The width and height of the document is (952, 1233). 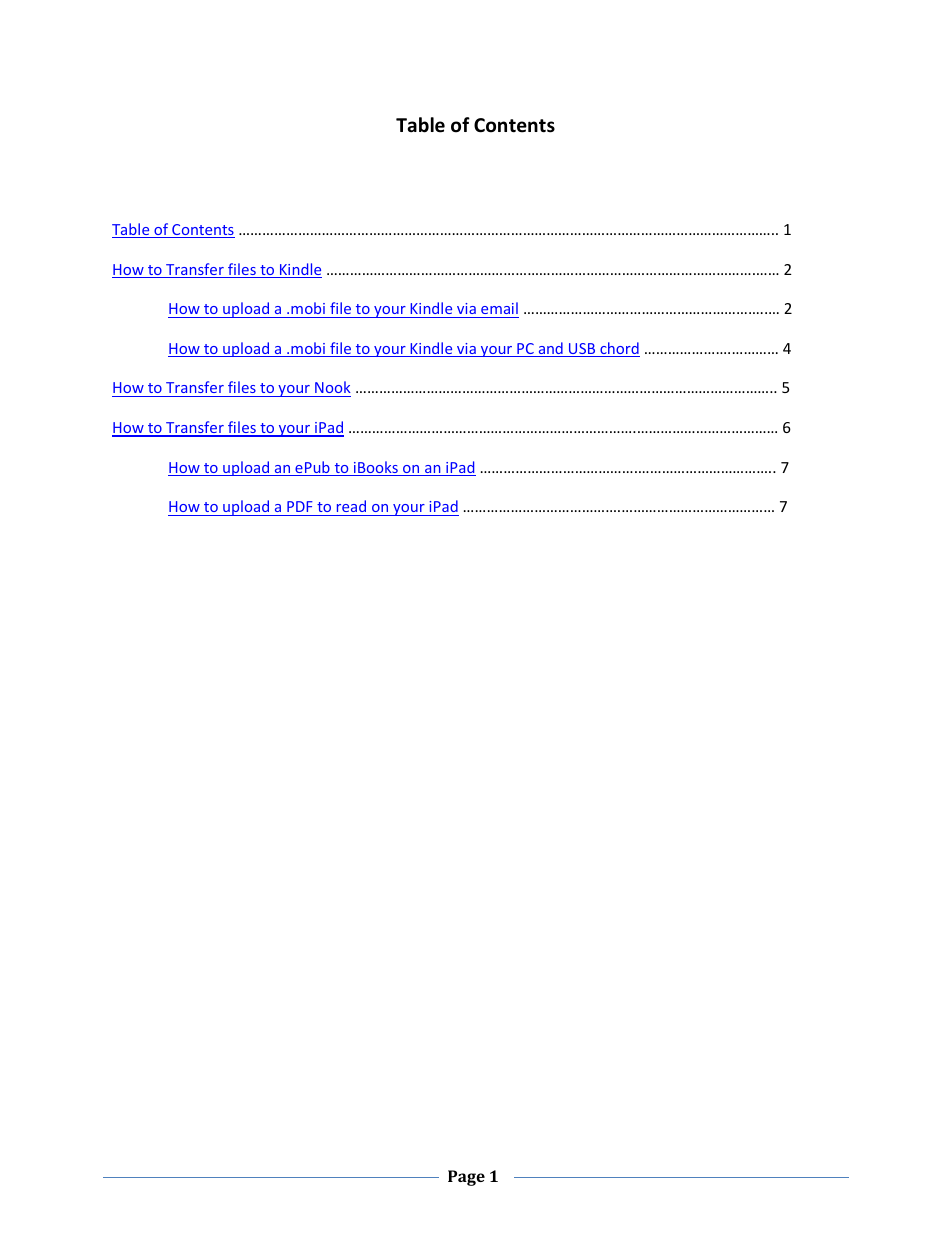 I want to click on and, so click(x=550, y=349).
